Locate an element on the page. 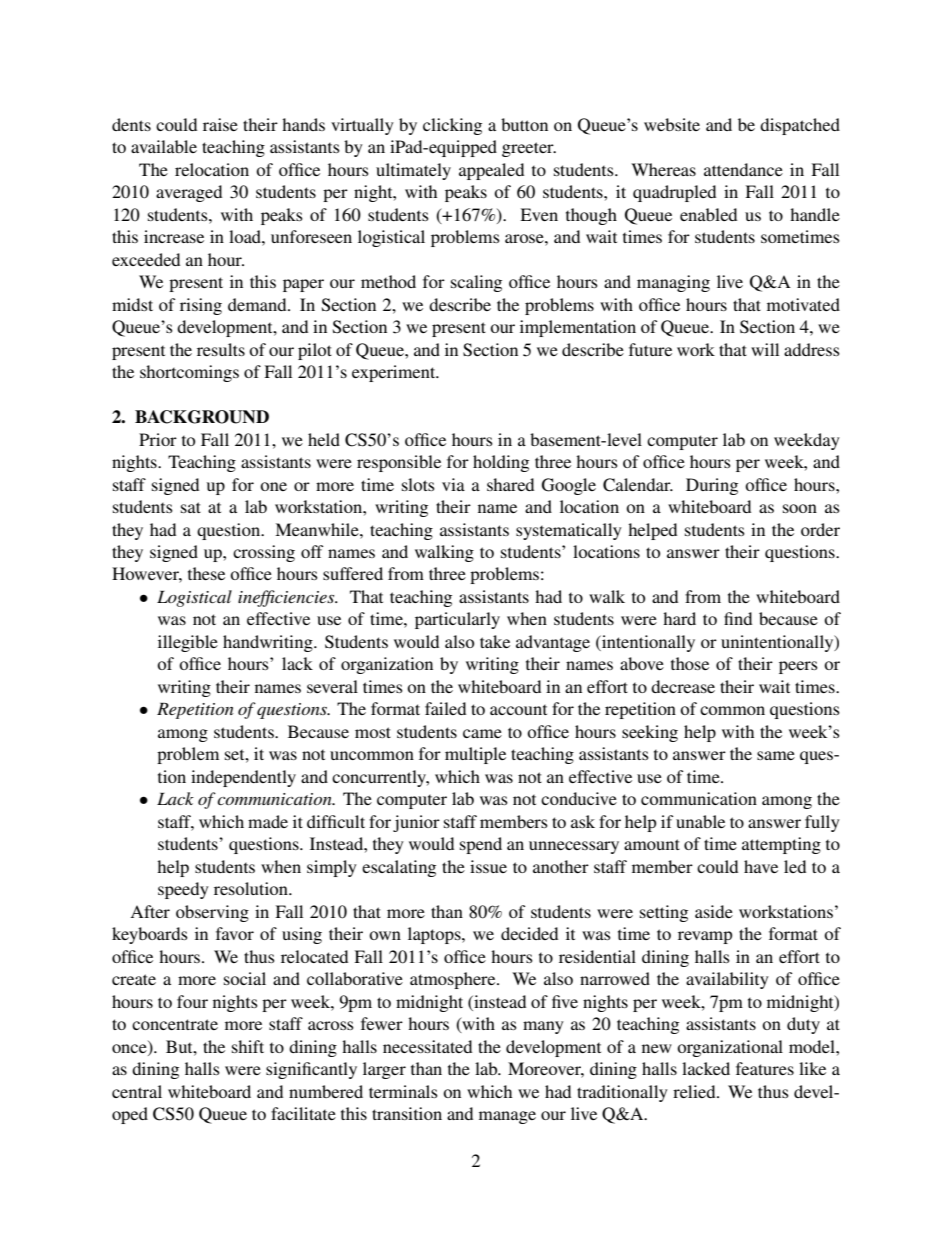 This document has height=1233, width=952. illegible is located at coordinates (188, 643).
